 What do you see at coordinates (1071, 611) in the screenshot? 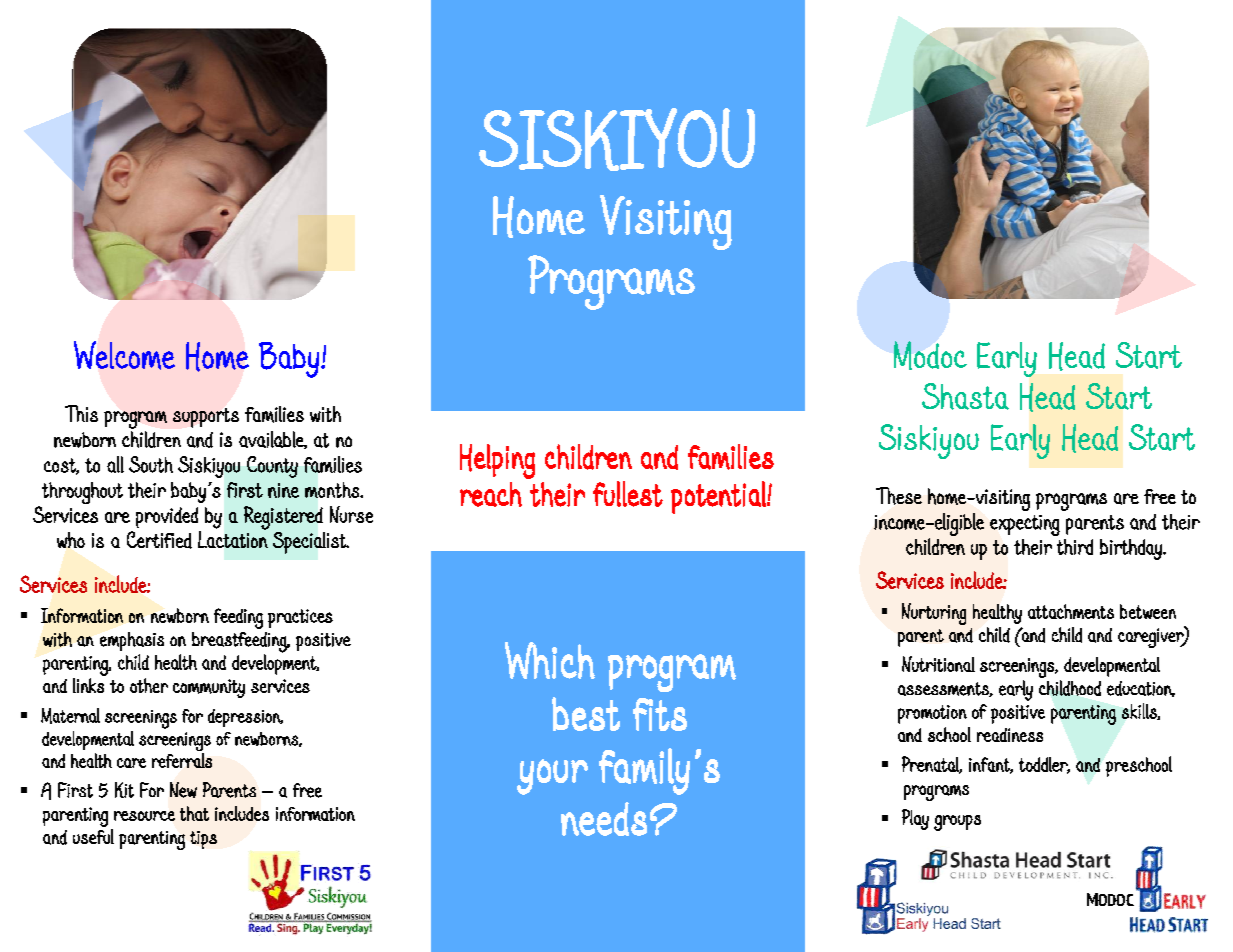
I see `attachments` at bounding box center [1071, 611].
